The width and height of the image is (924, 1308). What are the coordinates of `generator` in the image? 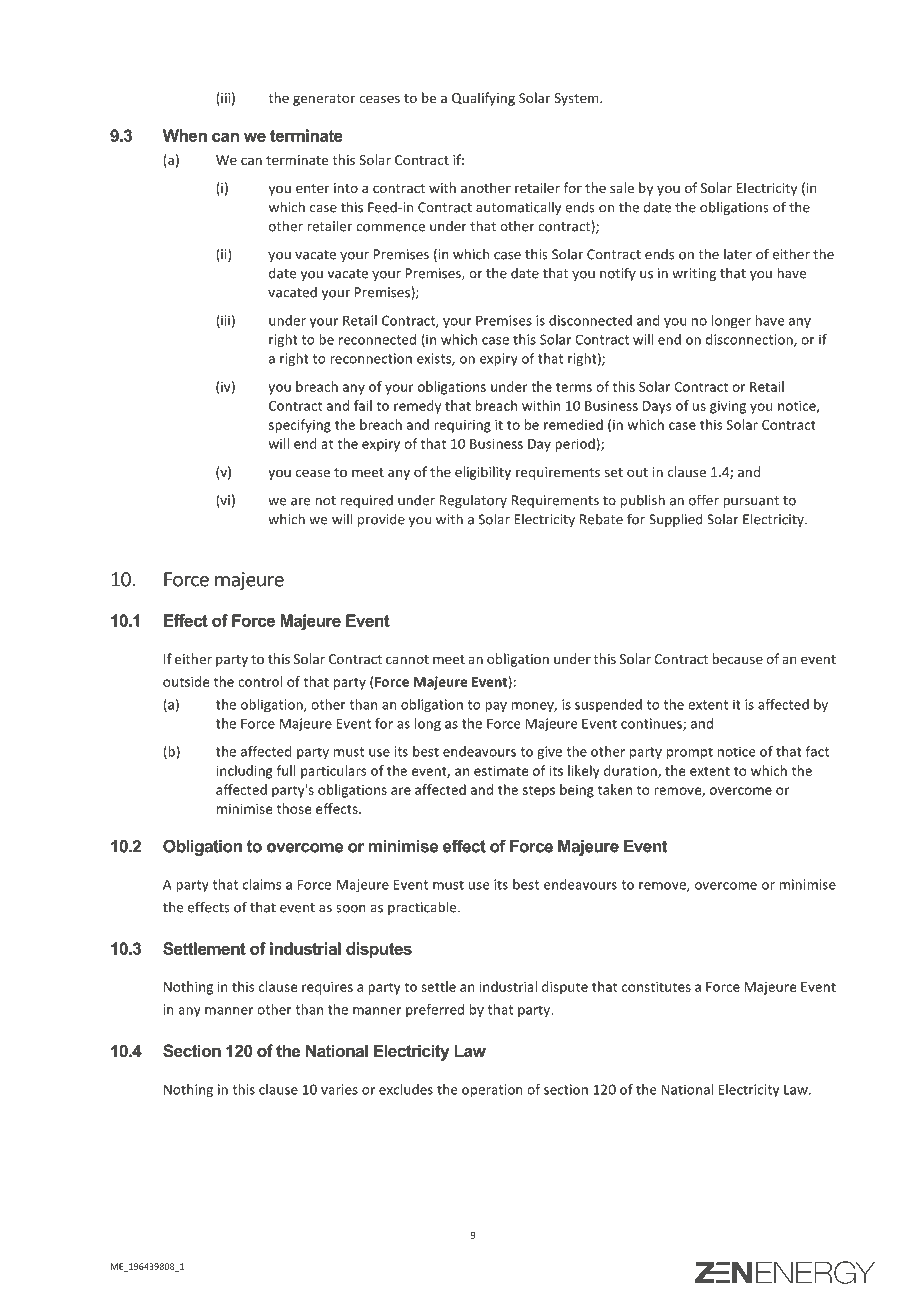 It's located at (324, 100).
